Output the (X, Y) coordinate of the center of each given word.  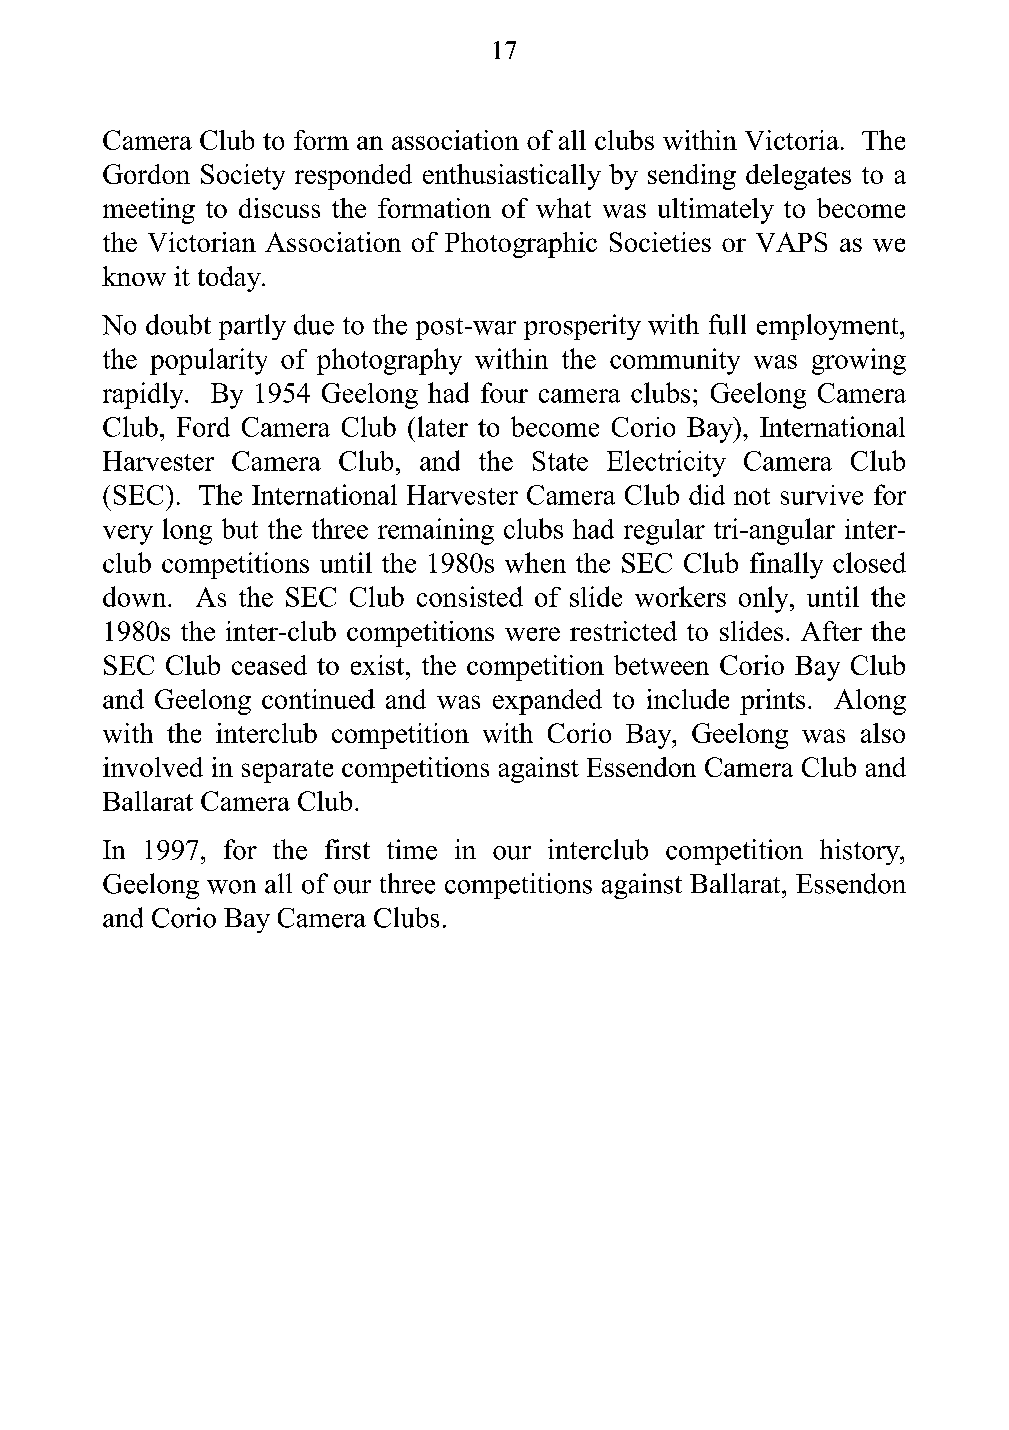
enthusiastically (512, 177)
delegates (798, 177)
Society (243, 177)
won (231, 887)
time (412, 849)
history (861, 852)
